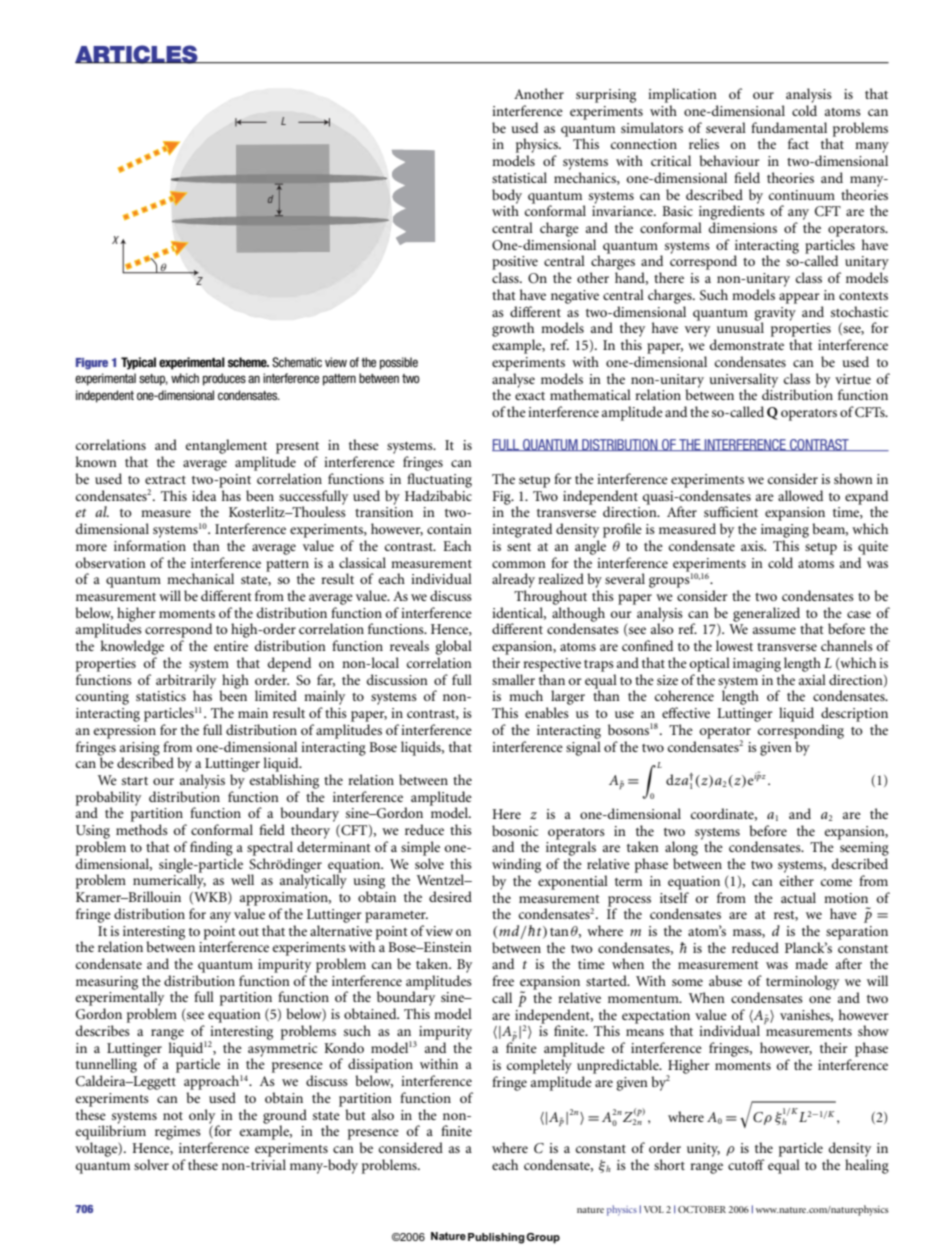  What do you see at coordinates (519, 177) in the document?
I see `statistical` at bounding box center [519, 177].
